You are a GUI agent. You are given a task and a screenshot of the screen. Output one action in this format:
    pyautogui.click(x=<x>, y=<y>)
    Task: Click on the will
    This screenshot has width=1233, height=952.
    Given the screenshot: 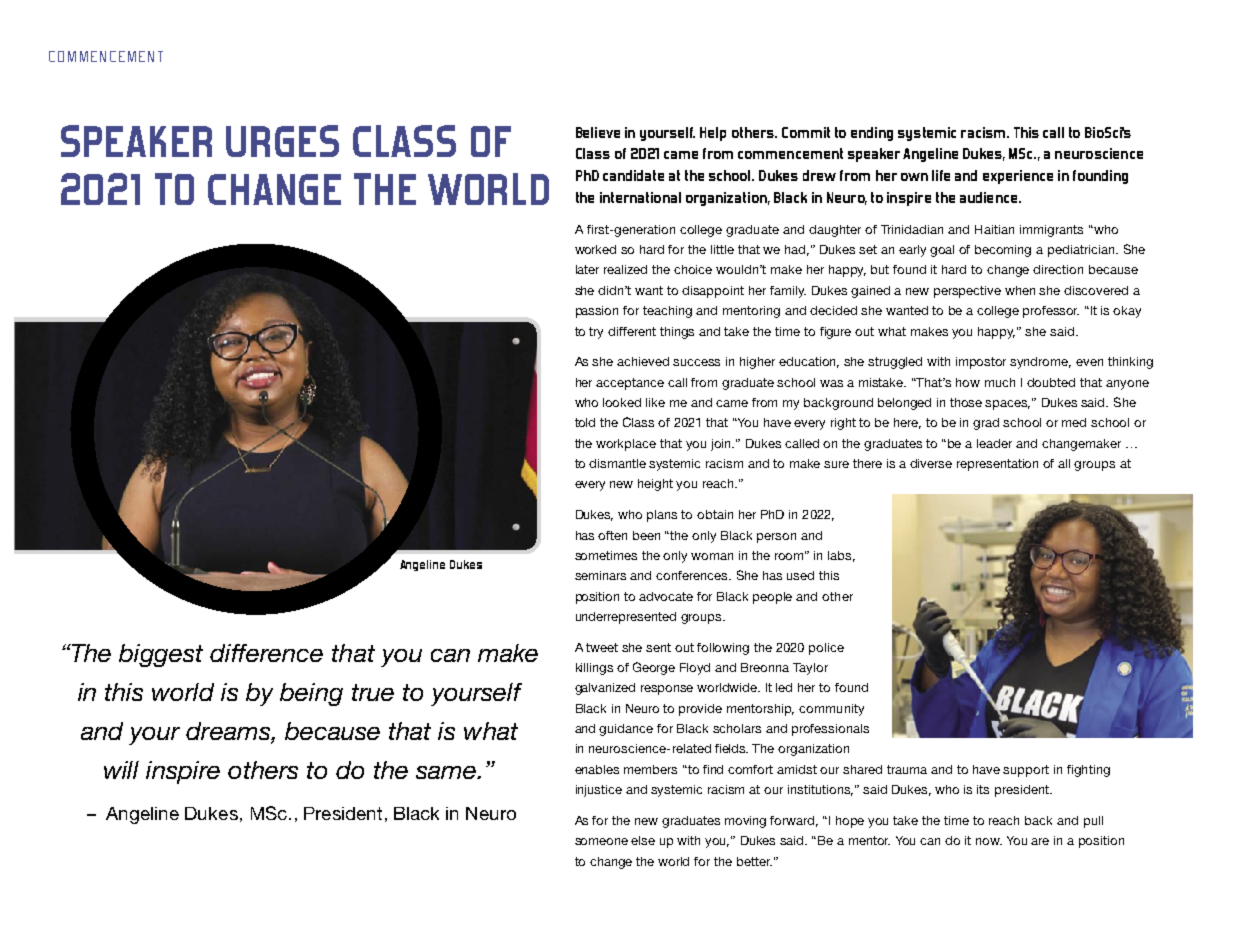 What is the action you would take?
    pyautogui.click(x=121, y=770)
